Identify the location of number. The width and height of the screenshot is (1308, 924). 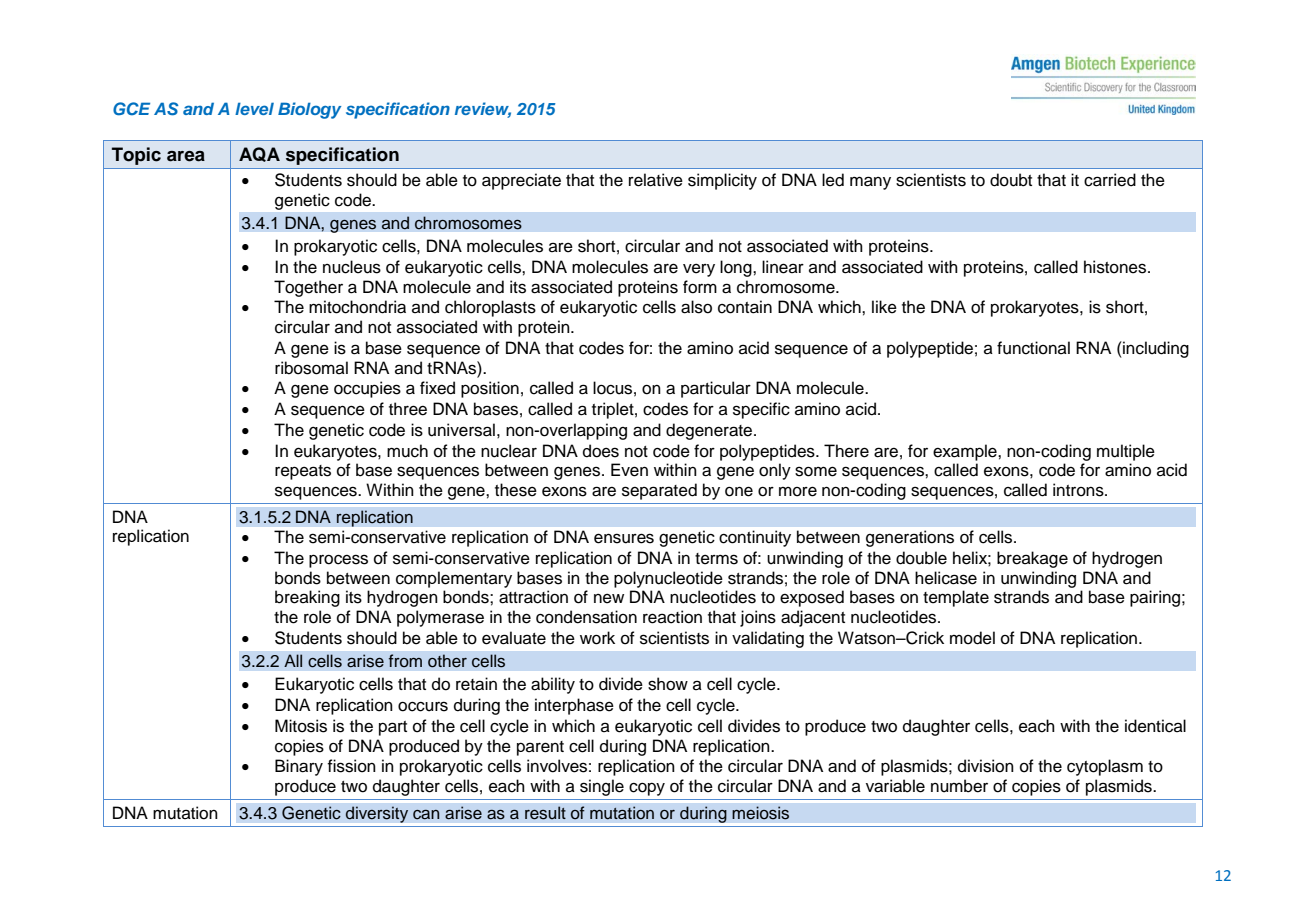
(959, 786).
